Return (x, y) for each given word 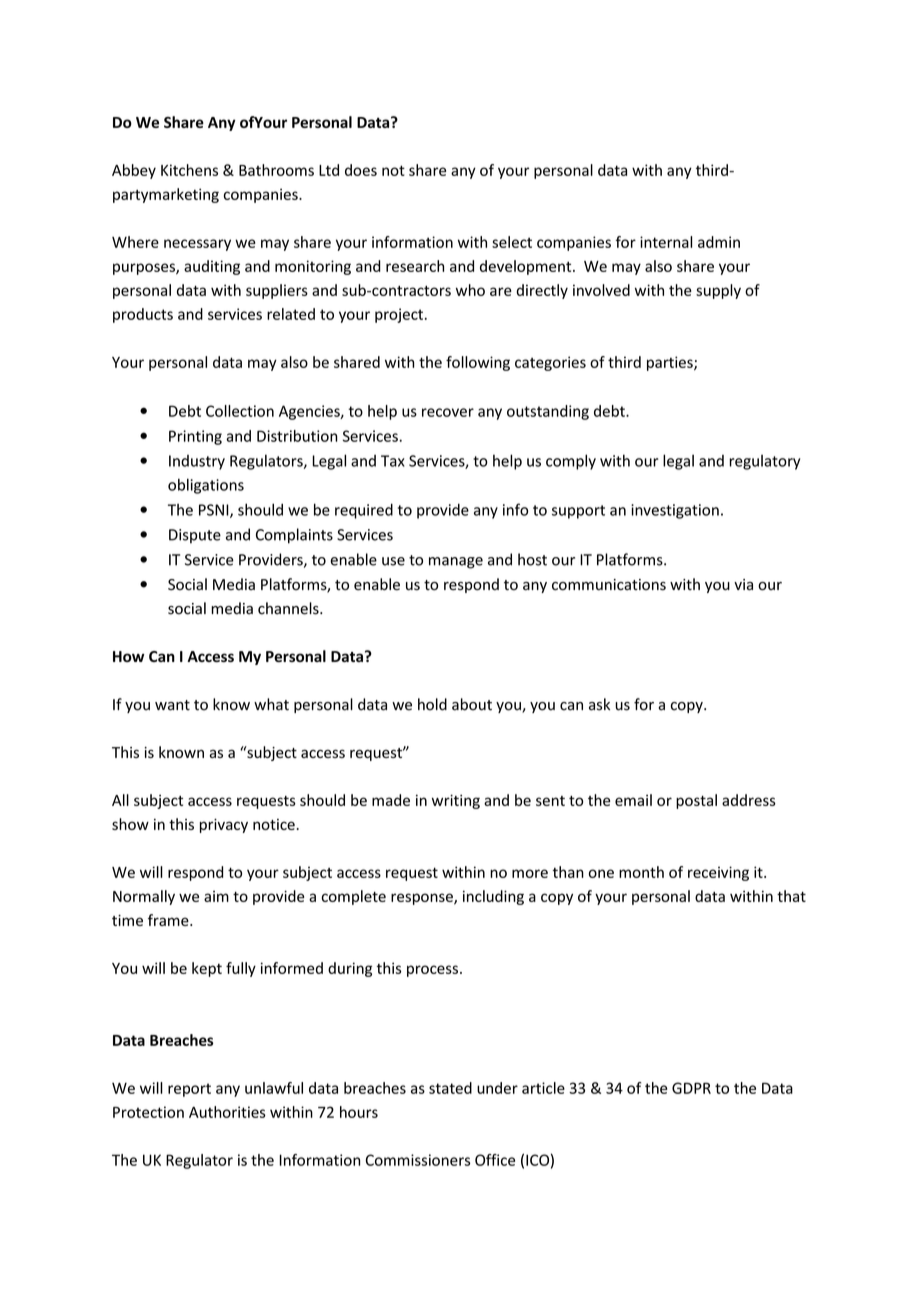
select (512, 242)
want (172, 705)
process (432, 971)
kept (207, 969)
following (478, 363)
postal (696, 801)
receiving (718, 873)
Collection (240, 411)
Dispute (195, 536)
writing (456, 801)
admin (719, 242)
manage (456, 563)
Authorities (227, 1112)
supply (718, 291)
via (743, 585)
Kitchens (189, 170)
